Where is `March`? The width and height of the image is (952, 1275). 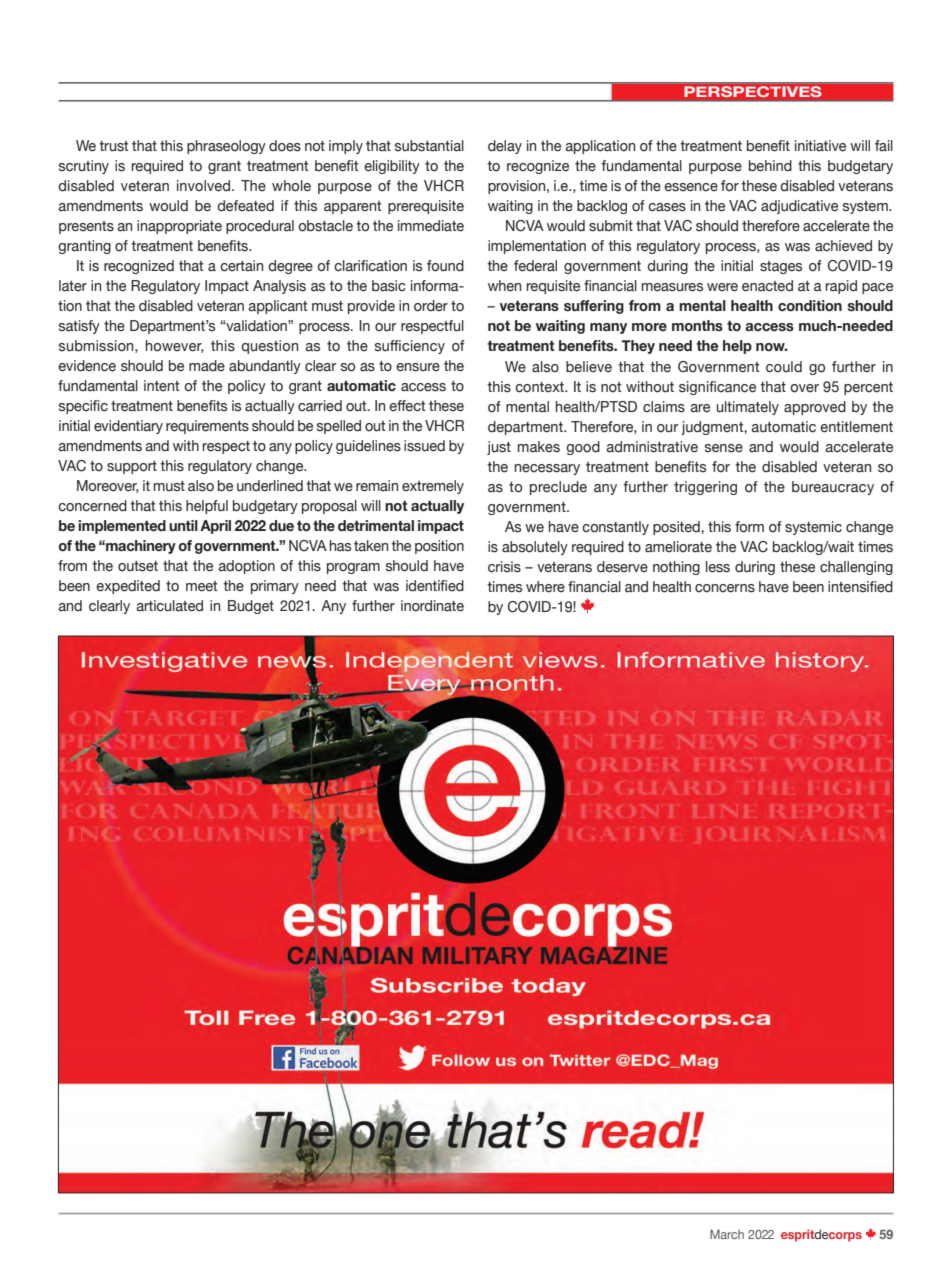 March is located at coordinates (727, 1234).
